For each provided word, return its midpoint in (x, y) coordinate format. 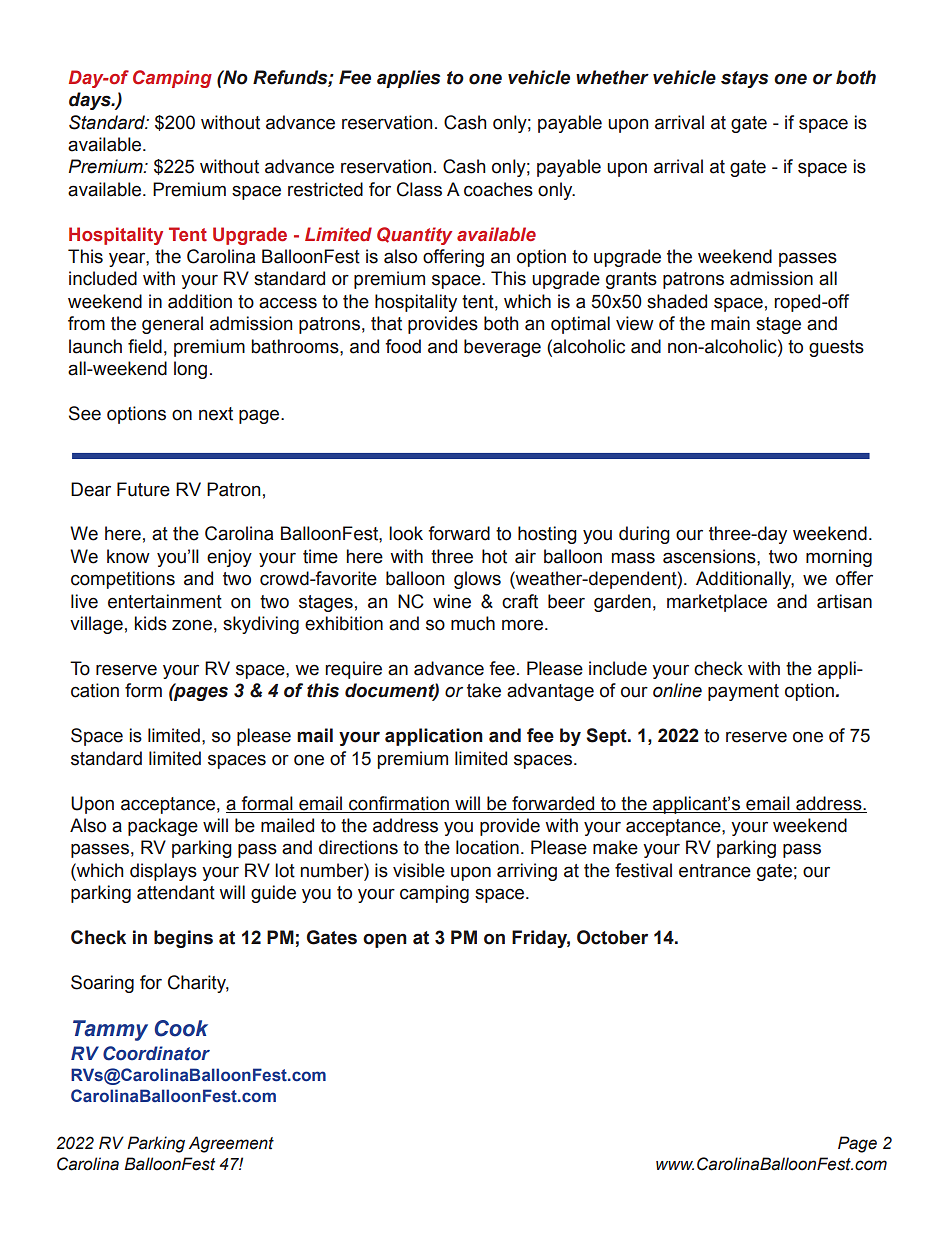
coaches (498, 189)
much (473, 623)
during (644, 535)
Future (143, 489)
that (386, 323)
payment (743, 692)
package (163, 827)
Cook (181, 1028)
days (91, 101)
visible (419, 870)
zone (192, 625)
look (406, 533)
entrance (715, 871)
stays (744, 79)
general (172, 325)
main (730, 323)
